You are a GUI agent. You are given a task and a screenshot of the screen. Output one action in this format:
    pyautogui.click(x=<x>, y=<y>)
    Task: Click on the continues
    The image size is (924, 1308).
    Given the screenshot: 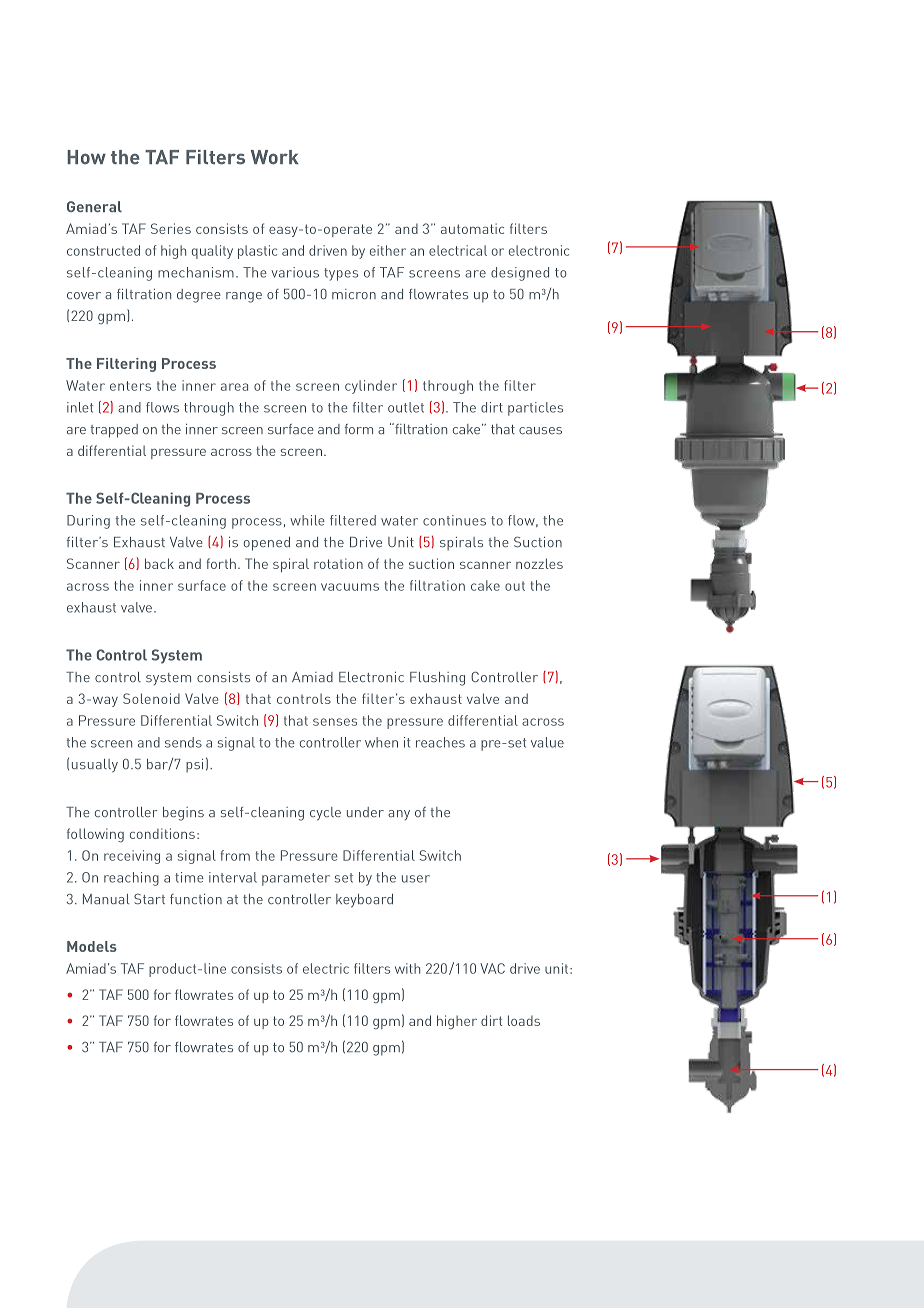 What is the action you would take?
    pyautogui.click(x=454, y=520)
